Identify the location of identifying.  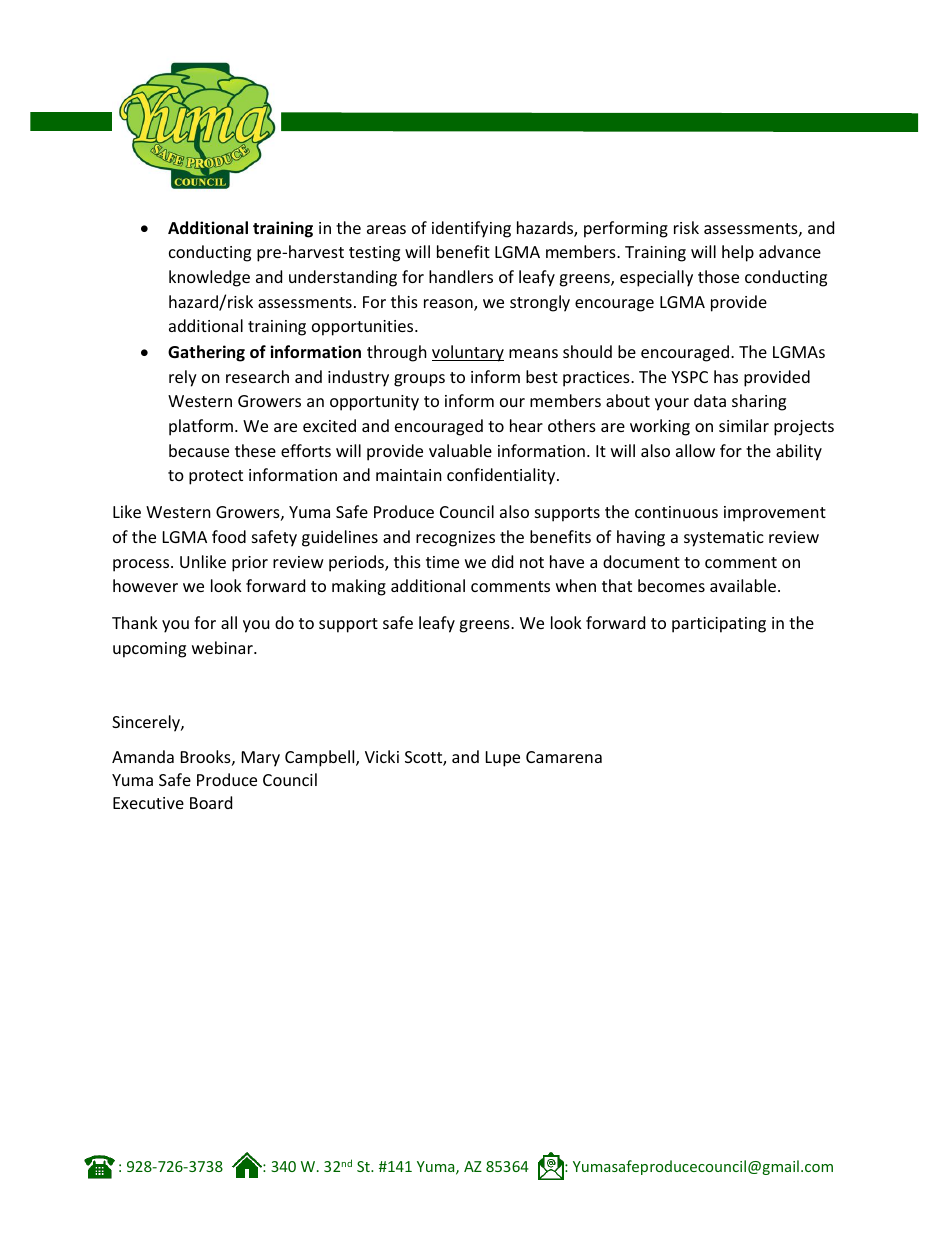
(471, 229).
